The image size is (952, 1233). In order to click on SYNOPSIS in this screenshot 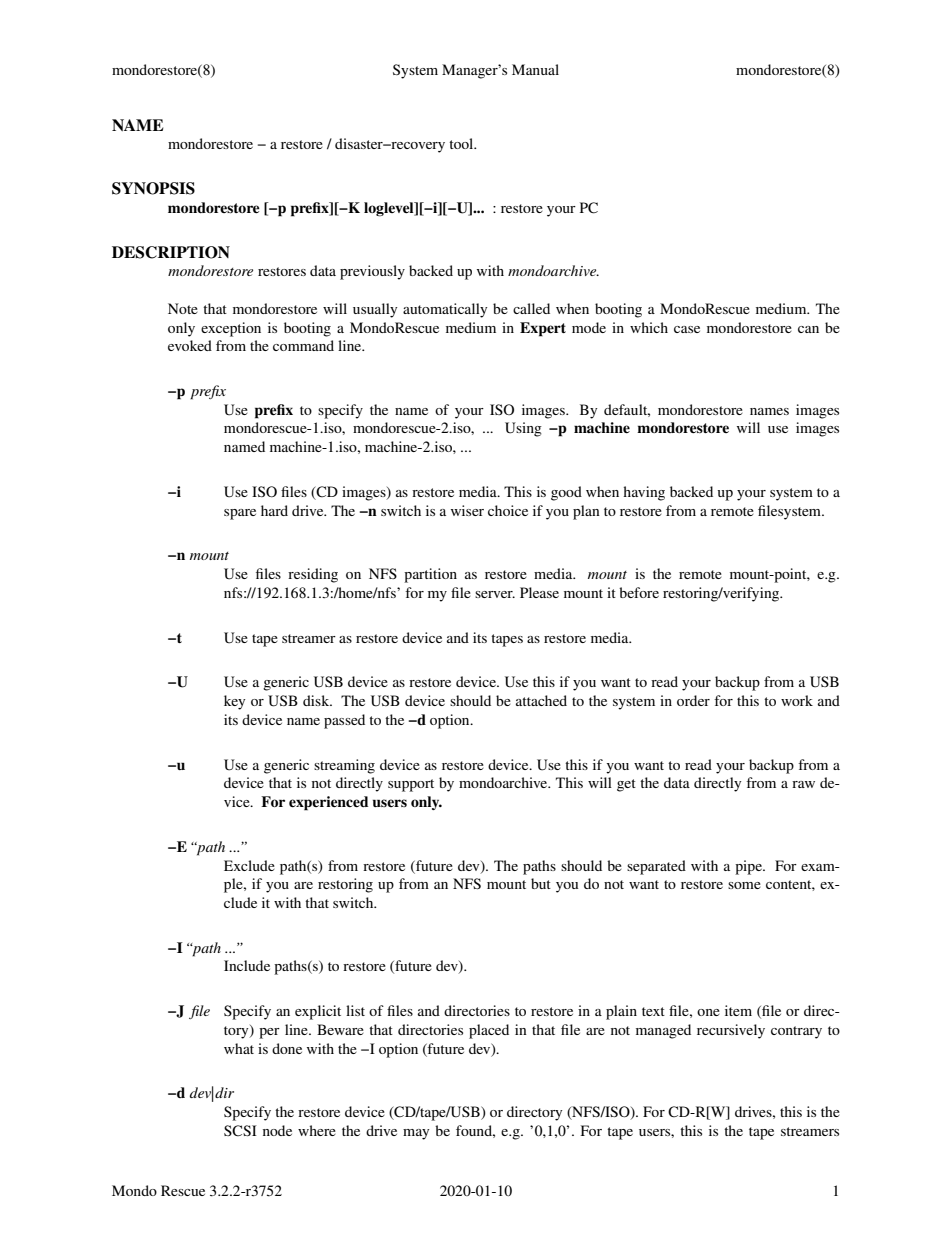, I will do `click(153, 188)`.
